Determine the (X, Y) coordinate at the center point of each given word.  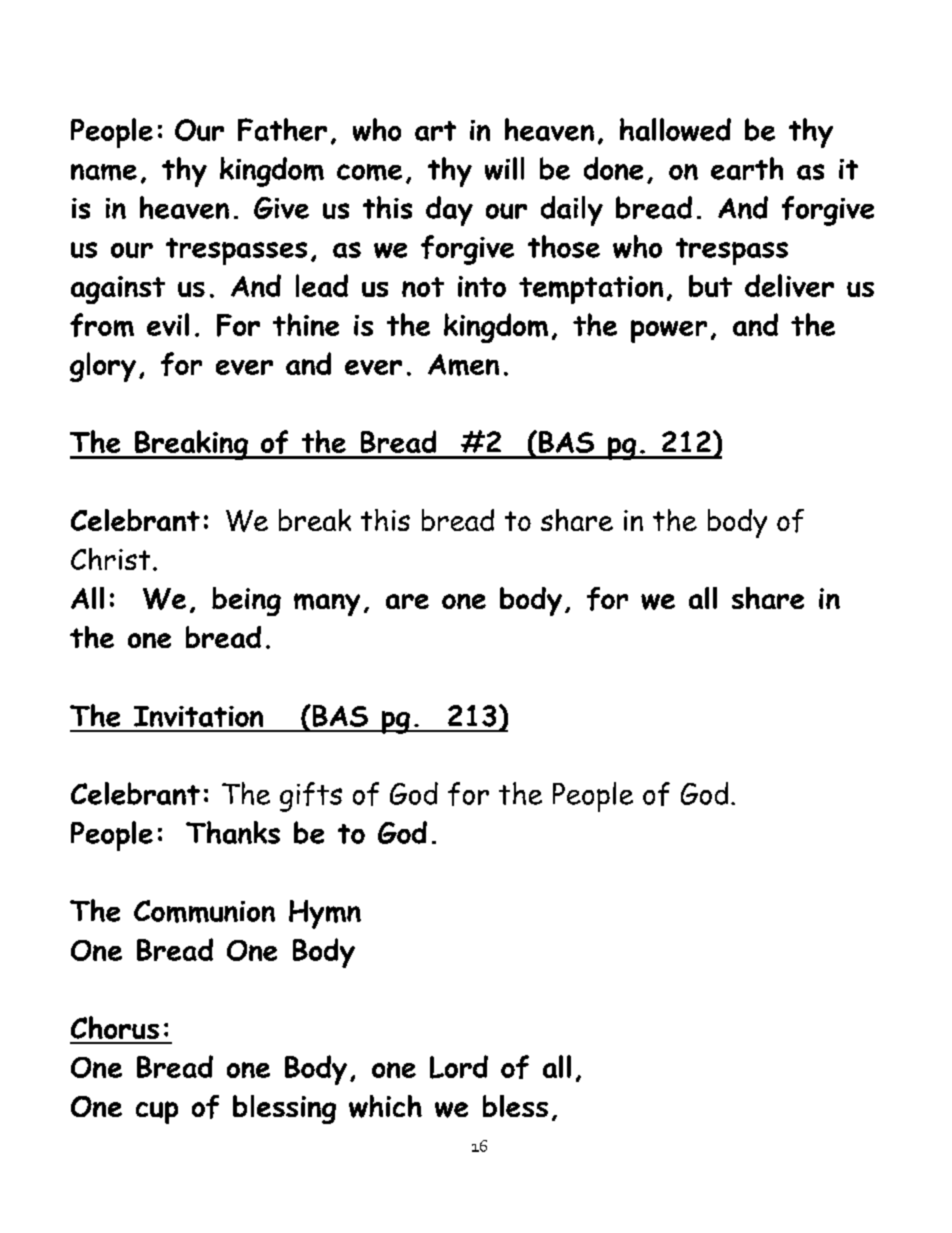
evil (168, 324)
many (327, 604)
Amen (463, 365)
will (504, 168)
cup (157, 1112)
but (710, 286)
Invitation (198, 716)
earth (747, 168)
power (669, 331)
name (104, 172)
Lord (459, 1067)
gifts (311, 797)
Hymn (325, 914)
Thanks (233, 832)
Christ (110, 559)
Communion (204, 911)
